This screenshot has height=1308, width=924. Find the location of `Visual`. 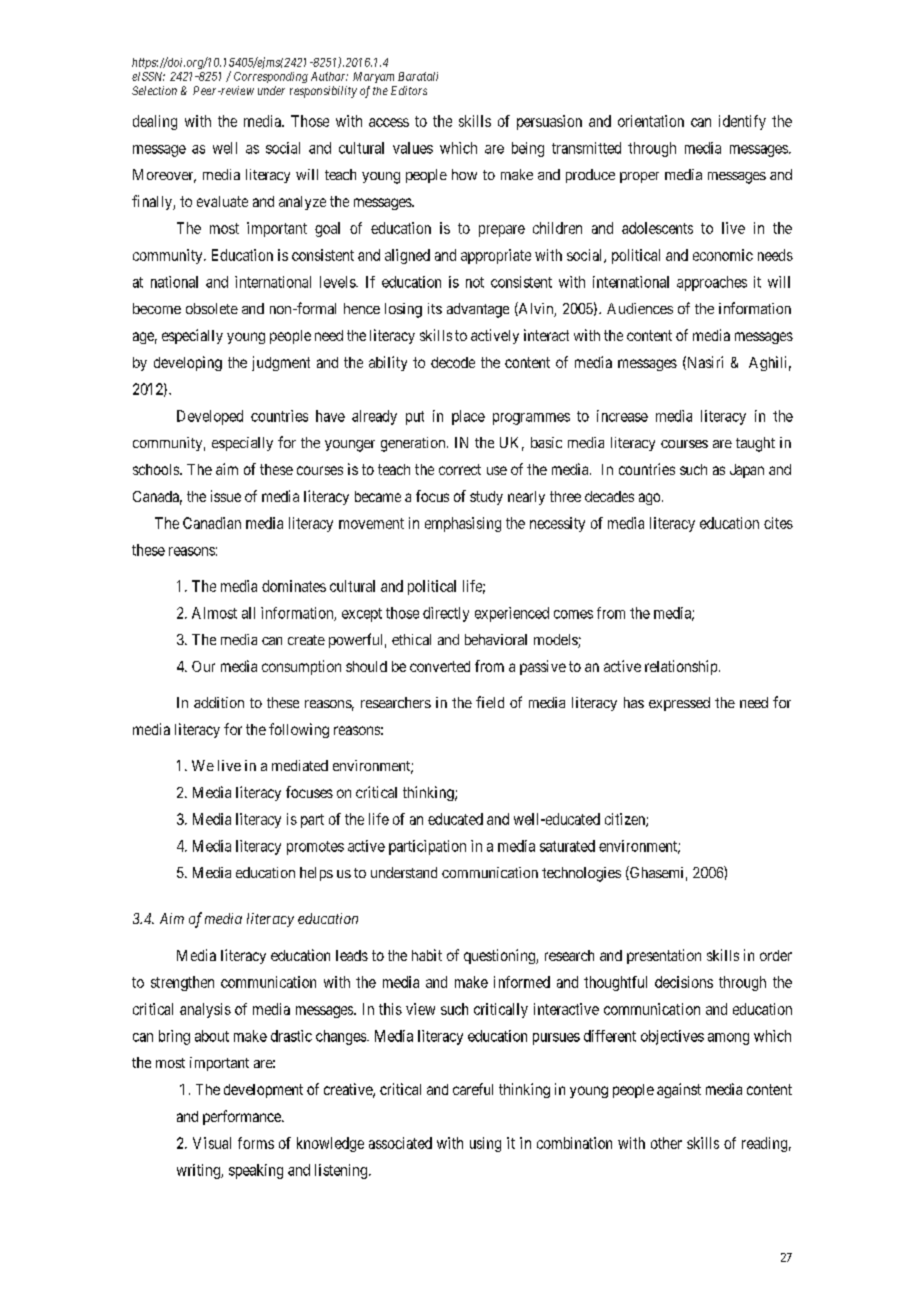

Visual is located at coordinates (212, 1143).
